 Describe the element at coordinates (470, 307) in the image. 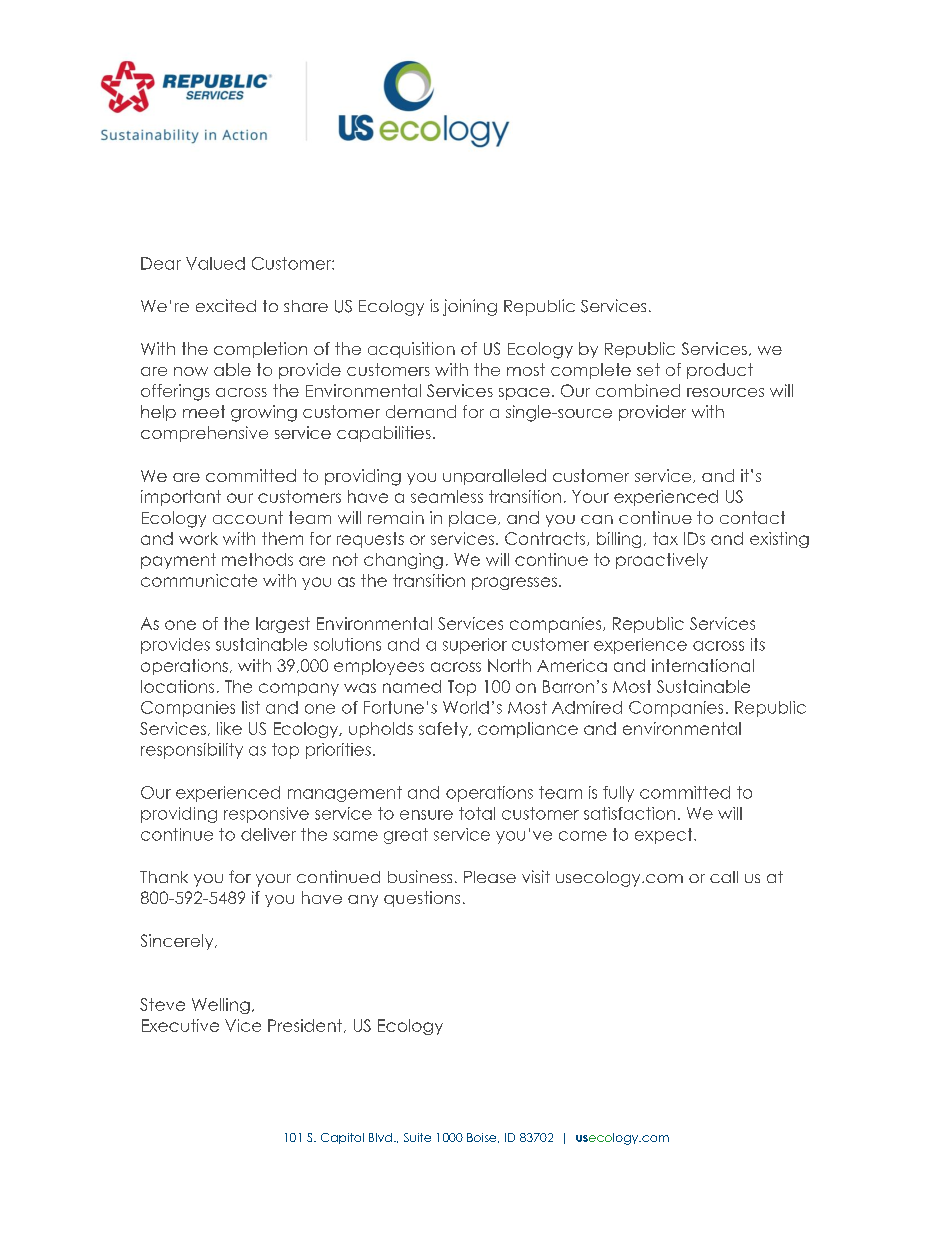

I see `joining` at that location.
